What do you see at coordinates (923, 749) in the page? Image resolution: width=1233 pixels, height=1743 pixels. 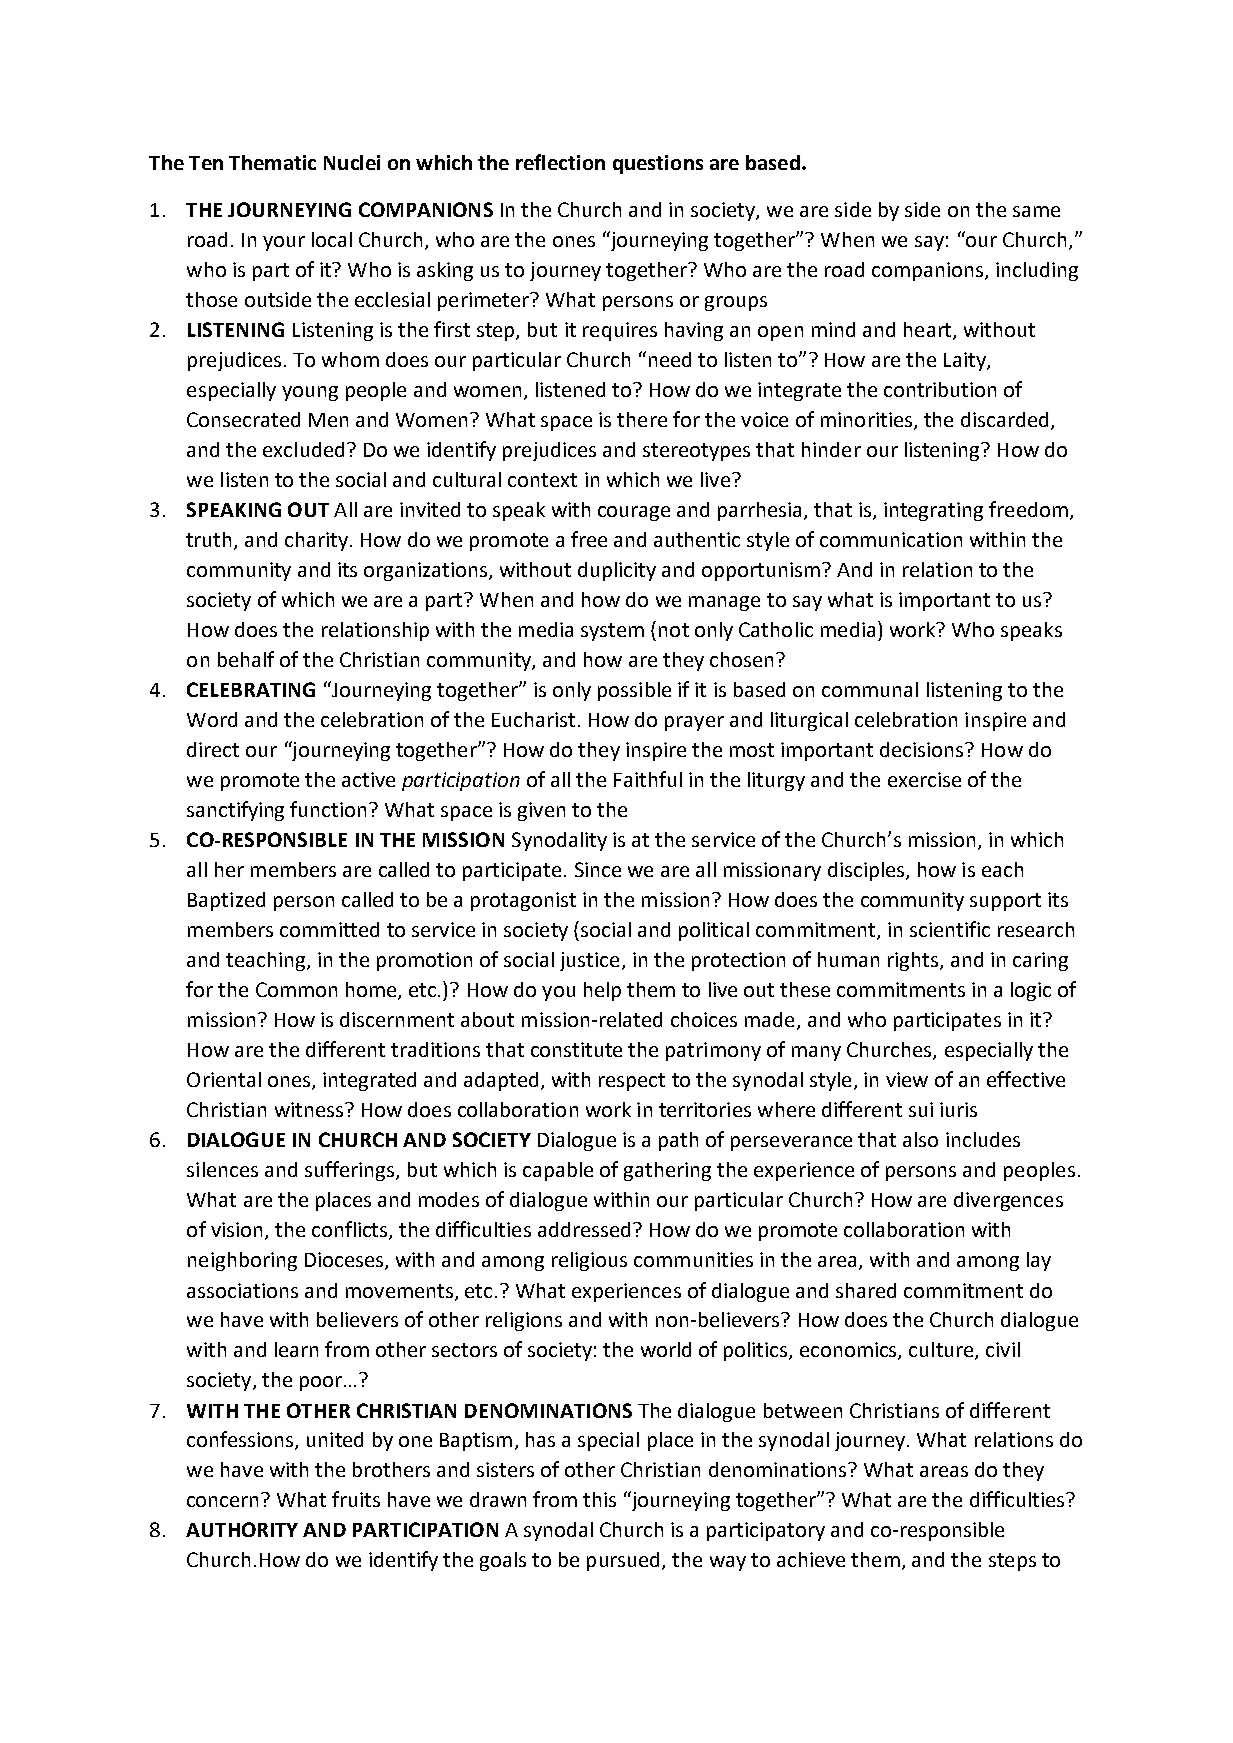 I see `decisions` at bounding box center [923, 749].
